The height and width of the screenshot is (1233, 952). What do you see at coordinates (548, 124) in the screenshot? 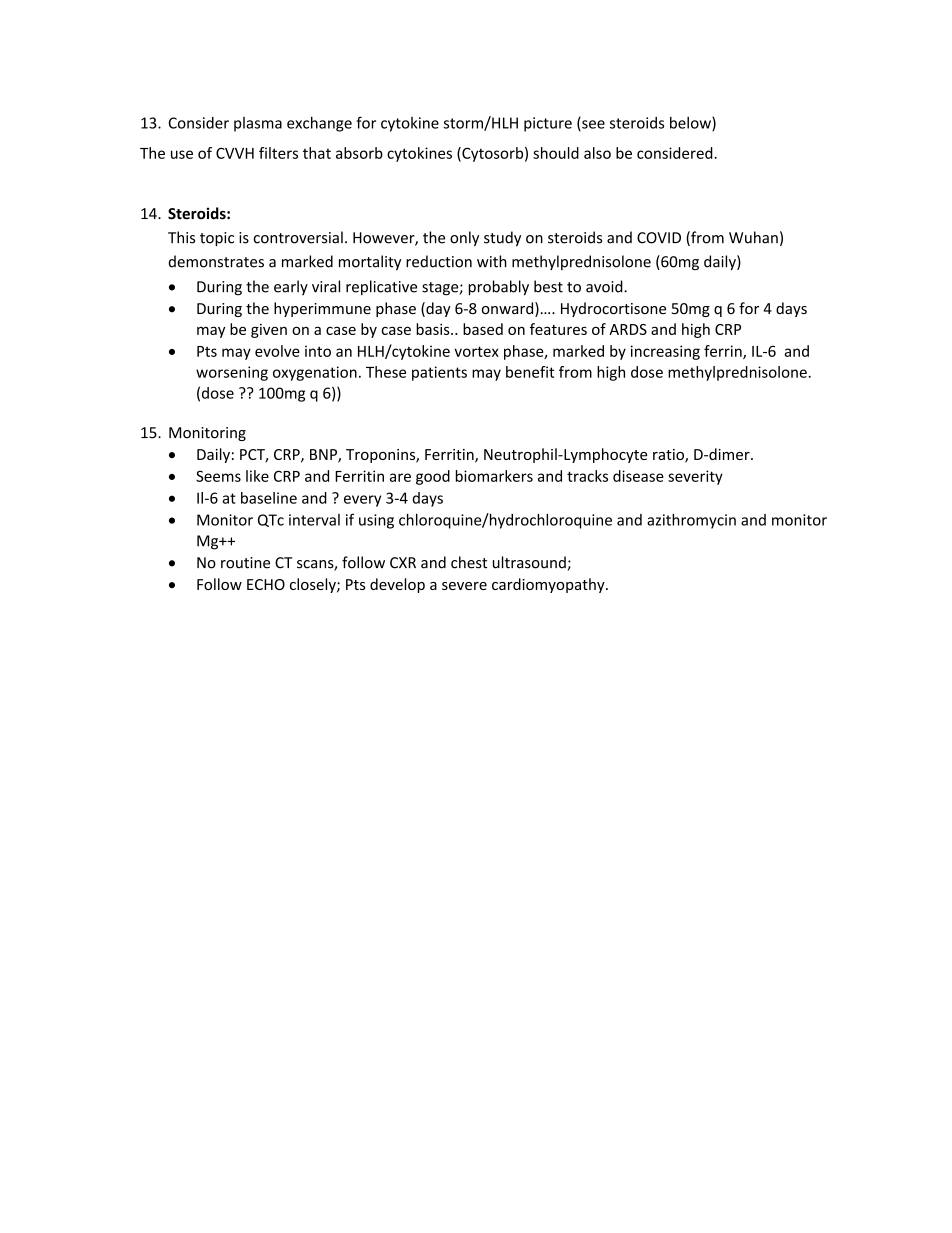
I see `picture` at bounding box center [548, 124].
